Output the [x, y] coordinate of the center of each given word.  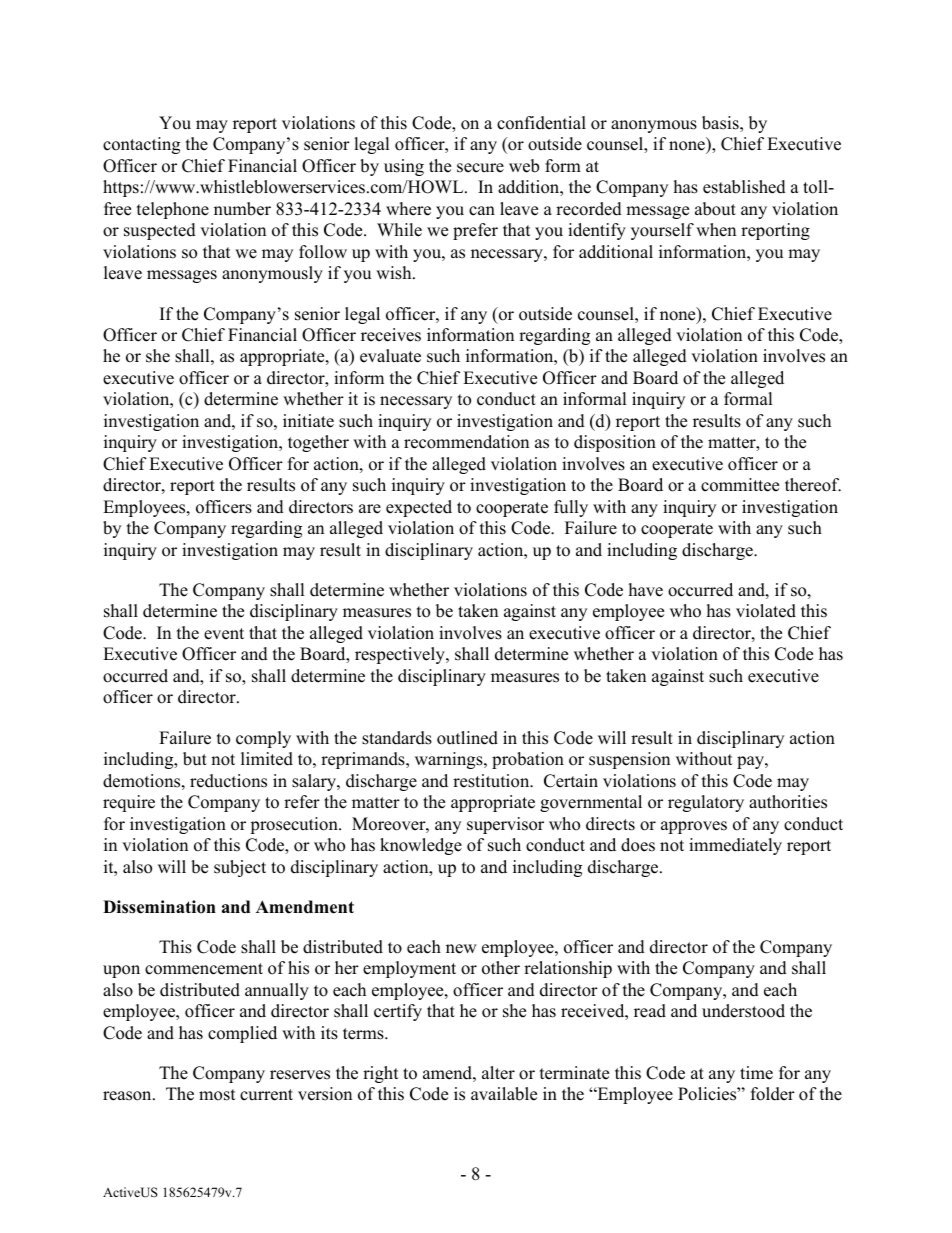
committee [740, 485]
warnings [450, 760]
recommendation [466, 442]
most [217, 1095]
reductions [228, 781]
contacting [141, 145]
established [744, 187]
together [318, 443]
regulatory [706, 803]
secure [480, 168]
